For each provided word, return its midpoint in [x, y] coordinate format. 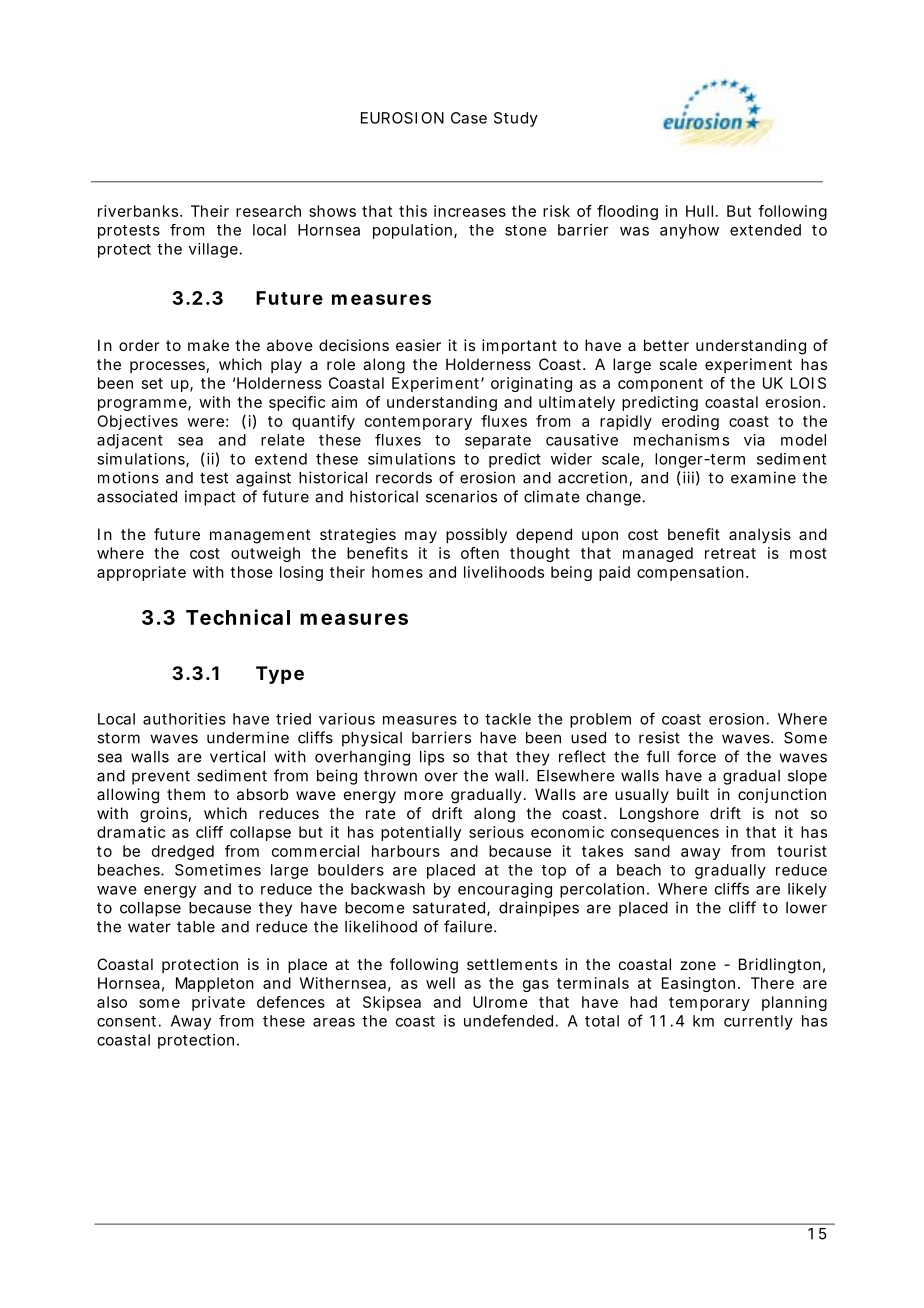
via [754, 440]
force [697, 756]
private [218, 1003]
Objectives [137, 422]
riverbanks [139, 211]
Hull [699, 211]
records [404, 478]
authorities [184, 719]
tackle [508, 719]
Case [469, 118]
